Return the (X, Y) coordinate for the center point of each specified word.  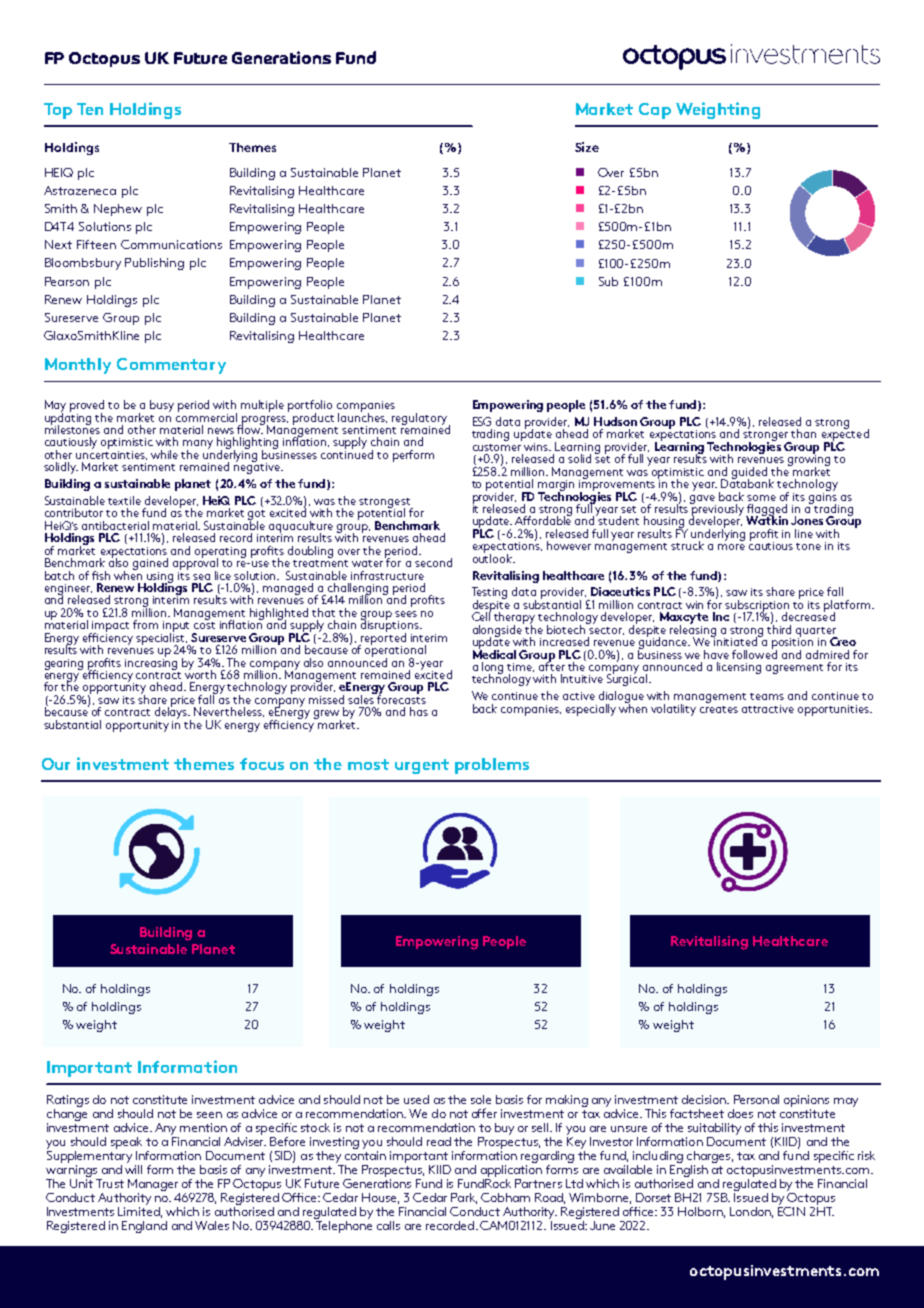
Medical (494, 653)
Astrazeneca (80, 190)
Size (587, 147)
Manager (154, 1186)
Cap (655, 111)
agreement (794, 669)
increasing (151, 663)
